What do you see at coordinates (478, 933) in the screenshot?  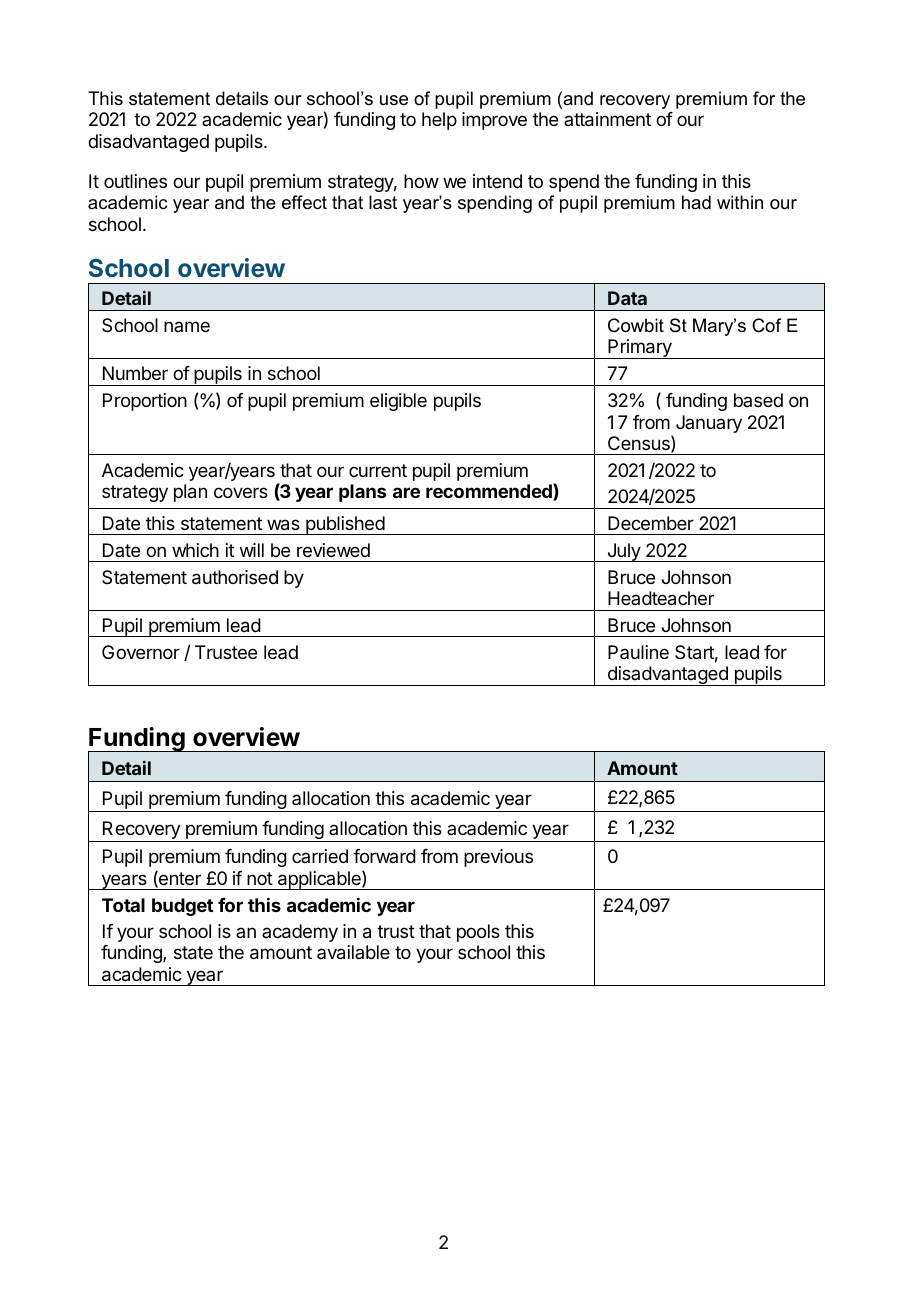 I see `pools` at bounding box center [478, 933].
